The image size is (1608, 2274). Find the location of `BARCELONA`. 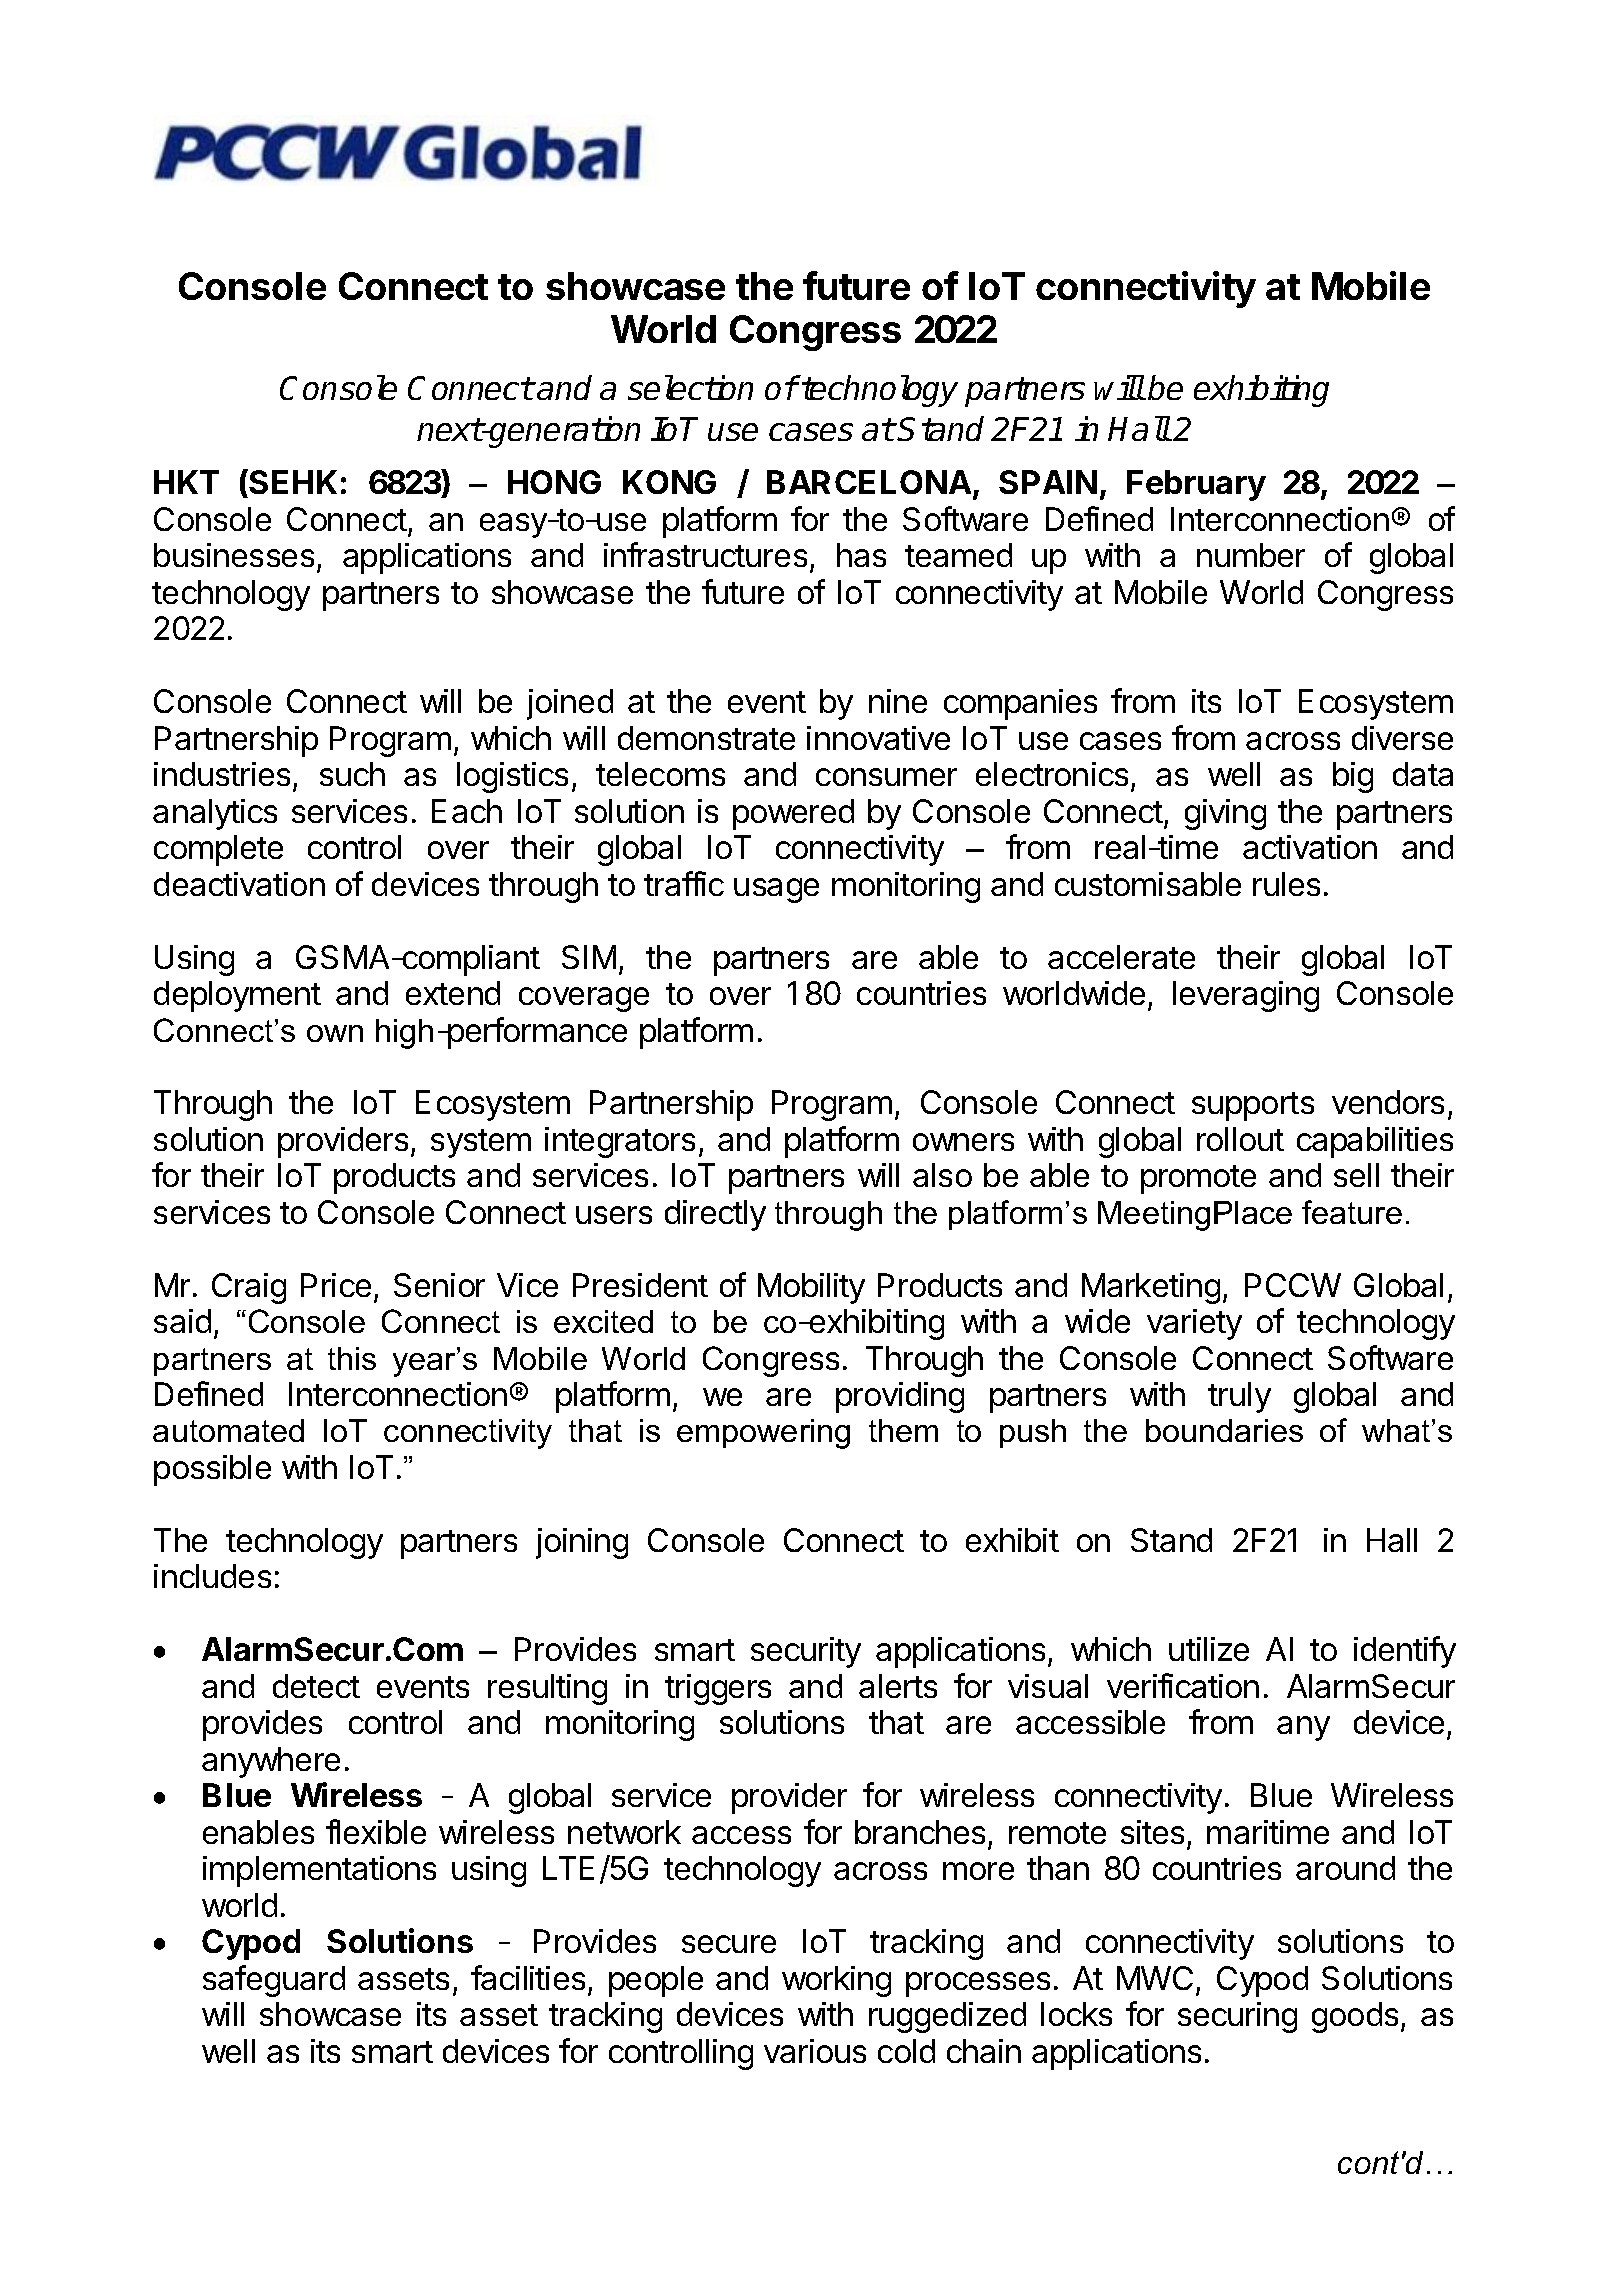

BARCELONA is located at coordinates (870, 484).
